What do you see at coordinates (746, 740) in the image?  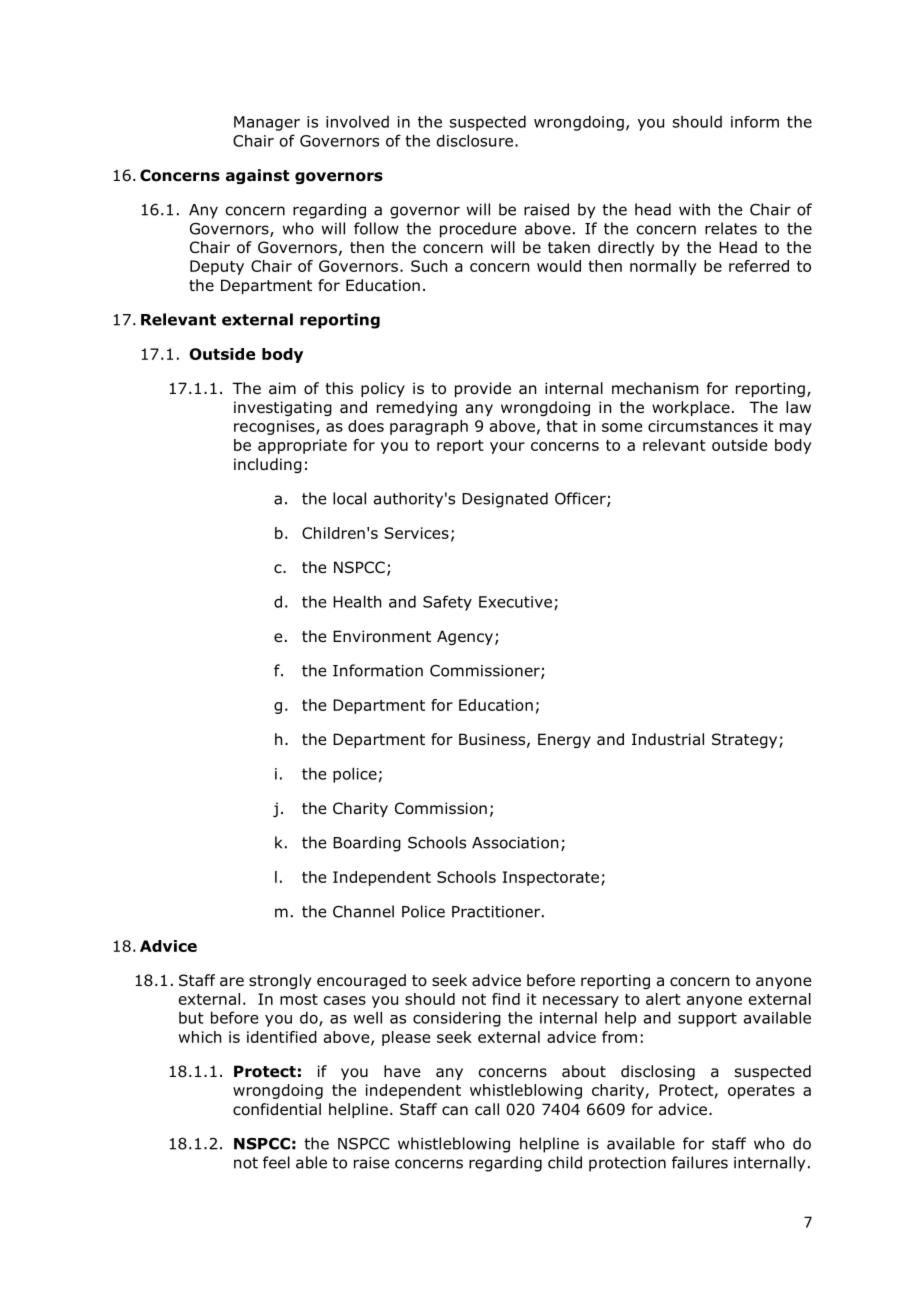 I see `Strategy` at bounding box center [746, 740].
